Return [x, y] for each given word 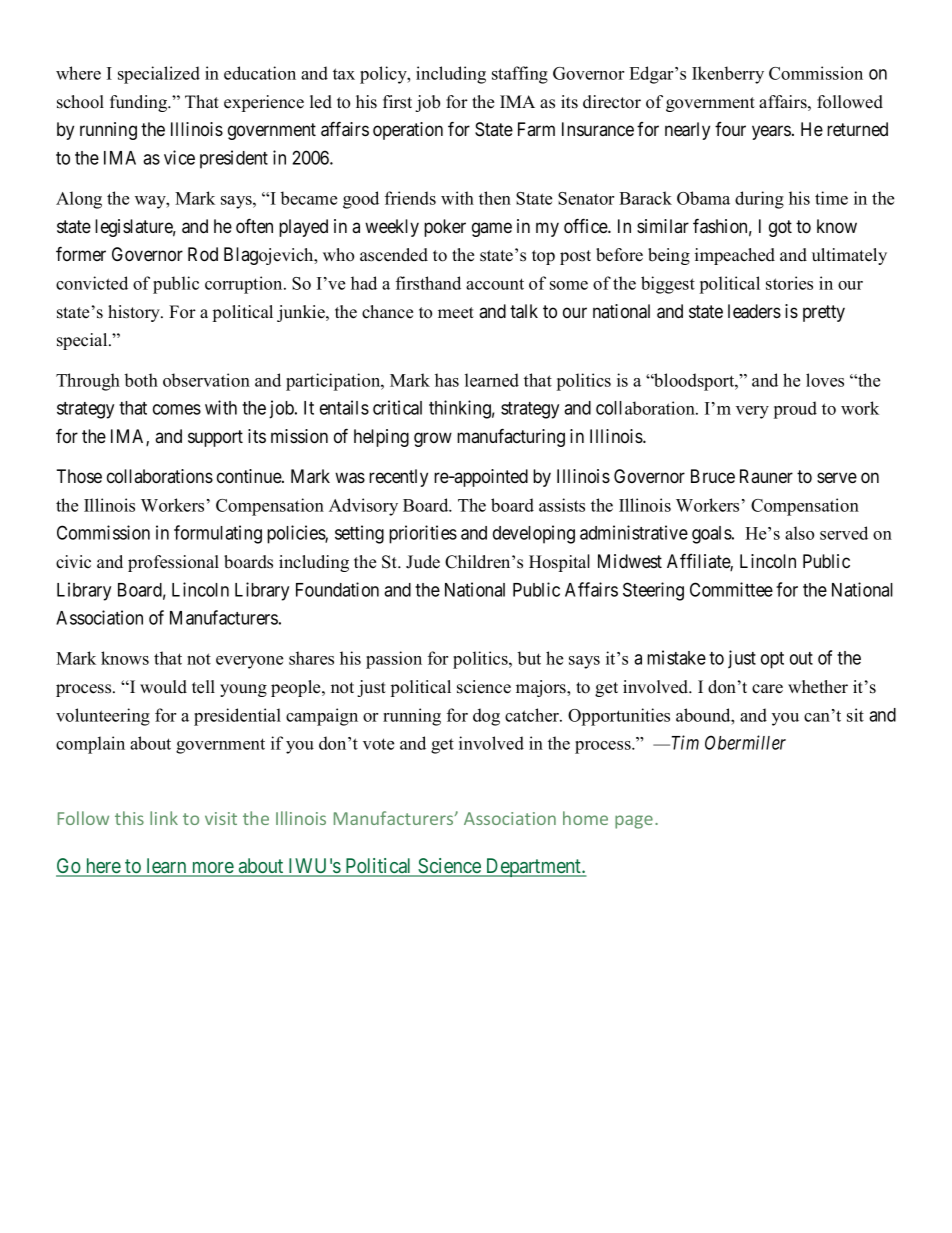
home [585, 818]
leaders [754, 311]
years [771, 132]
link [164, 818]
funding [140, 103]
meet [456, 313]
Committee [731, 589]
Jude [423, 562]
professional [173, 563]
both [141, 380]
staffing [520, 75]
